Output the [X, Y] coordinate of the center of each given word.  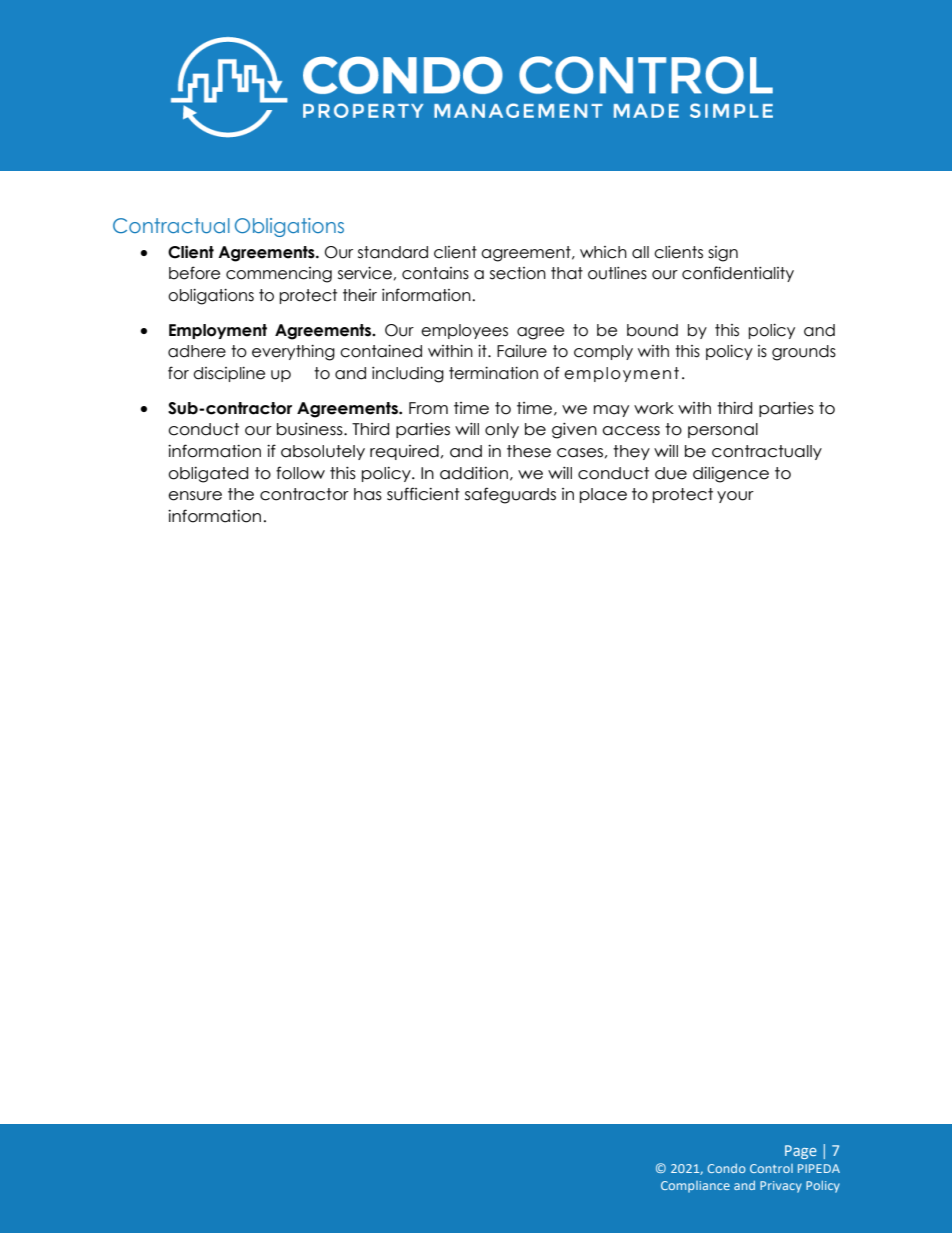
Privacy [781, 1187]
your [735, 497]
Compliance [695, 1187]
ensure [195, 496]
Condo [726, 1168]
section [518, 273]
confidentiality [738, 274]
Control [771, 1168]
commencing [279, 275]
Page [801, 1152]
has [368, 494]
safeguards [510, 495]
